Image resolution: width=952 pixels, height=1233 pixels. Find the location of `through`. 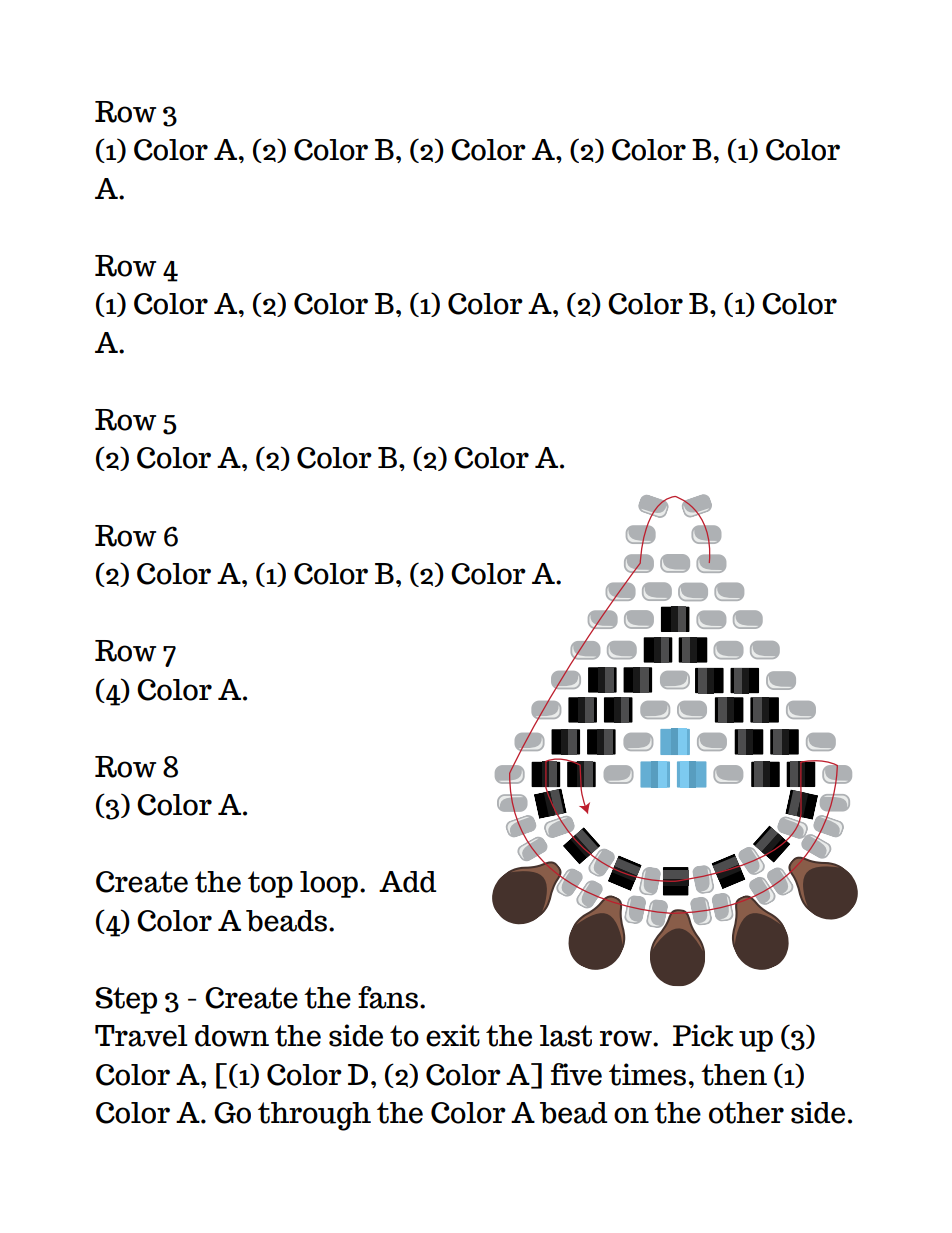

through is located at coordinates (314, 1116).
